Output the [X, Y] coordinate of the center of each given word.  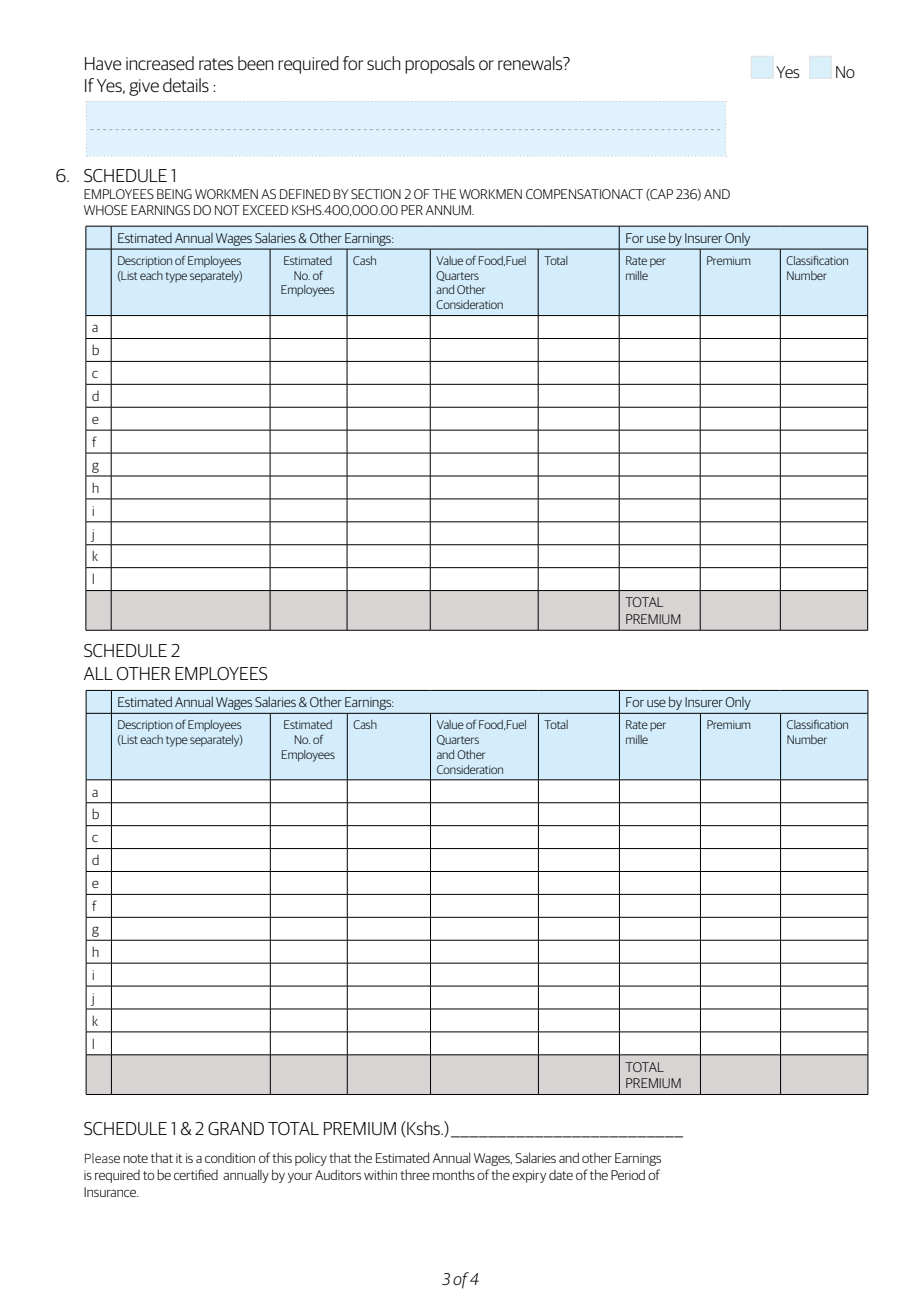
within [380, 1174]
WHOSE [106, 210]
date [561, 1175]
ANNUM [449, 210]
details [186, 85]
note [135, 1158]
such [384, 63]
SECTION [376, 194]
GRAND [236, 1128]
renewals [531, 63]
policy [311, 1159]
